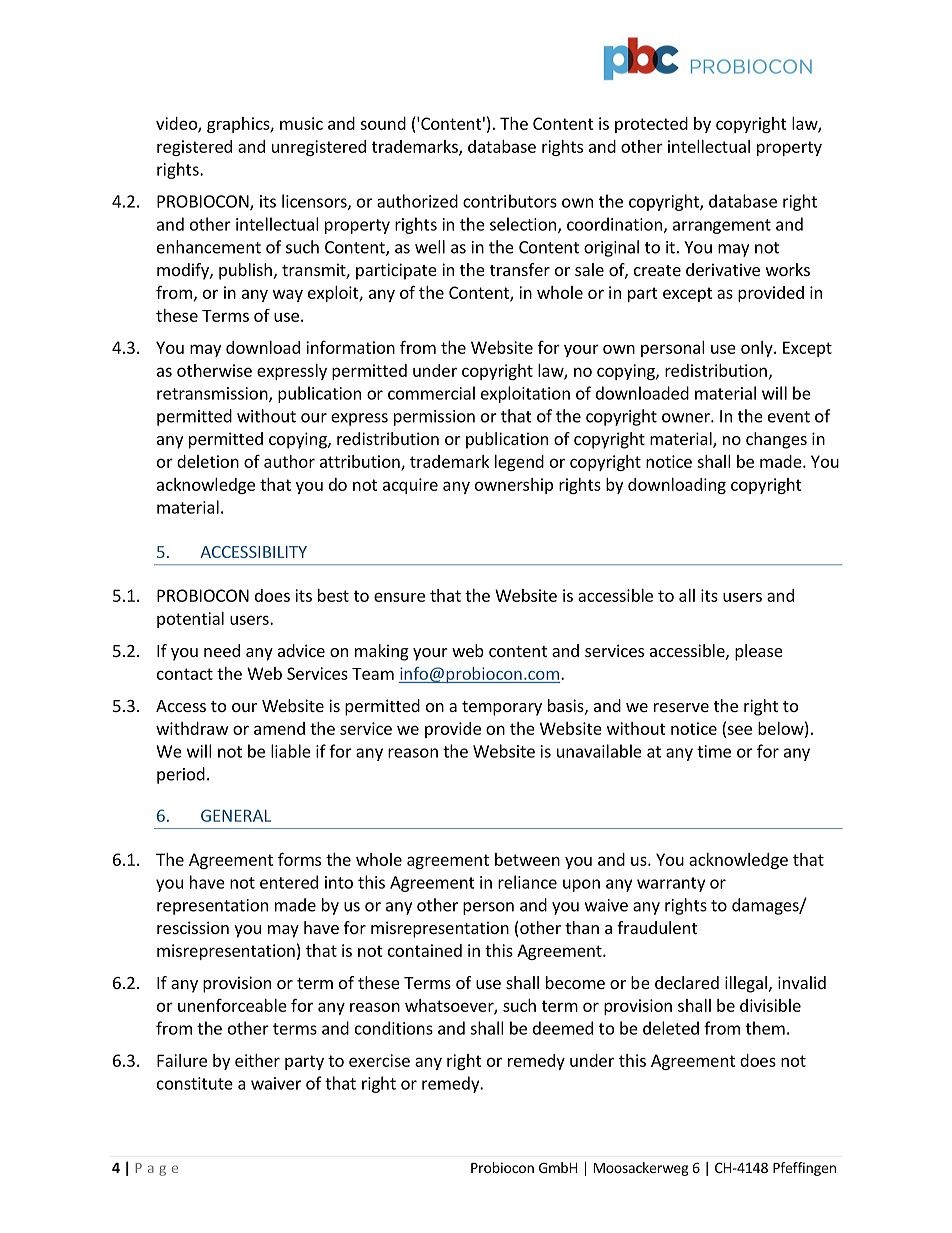 The image size is (952, 1233). What do you see at coordinates (563, 1028) in the page?
I see `deemed` at bounding box center [563, 1028].
